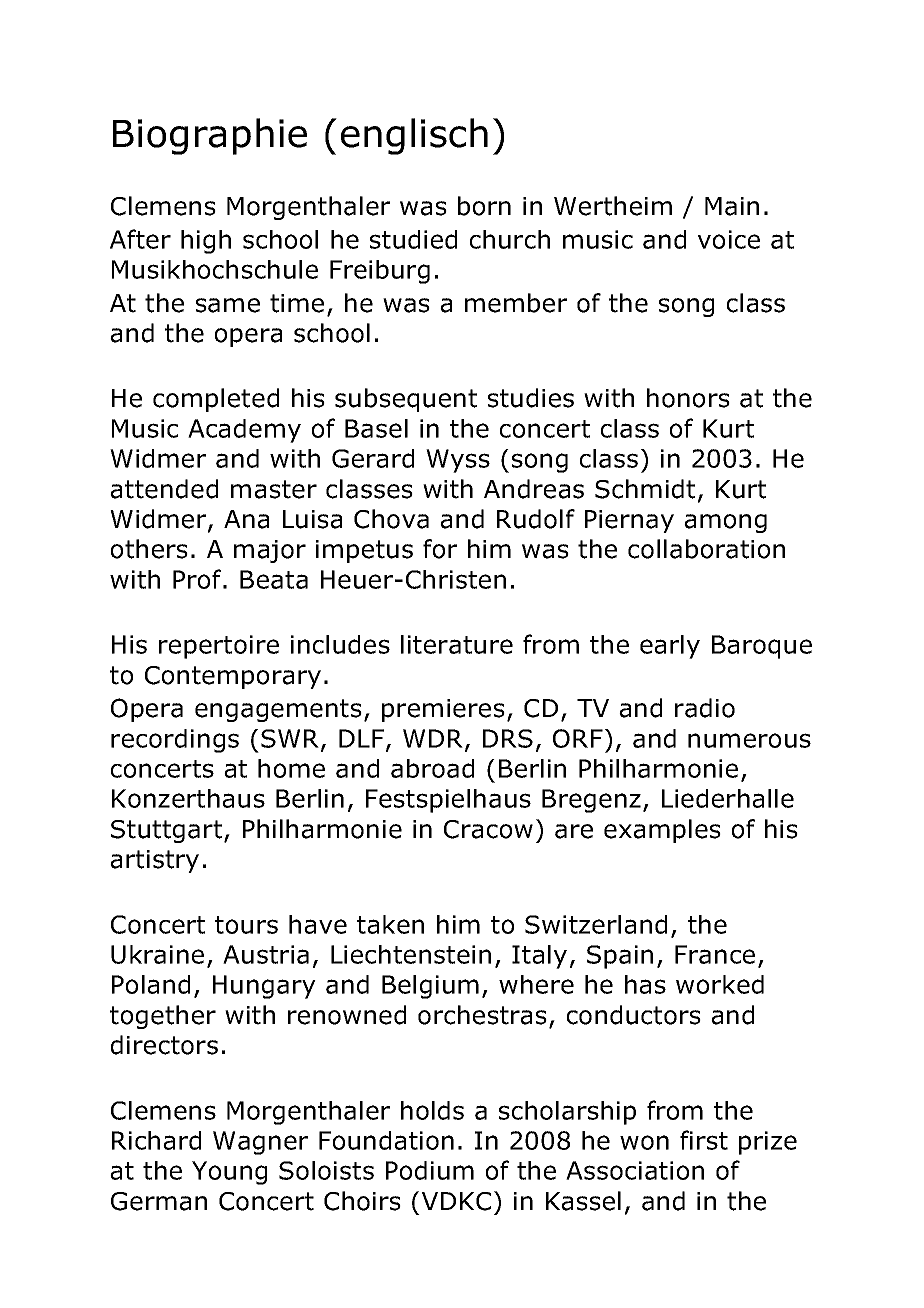  What do you see at coordinates (458, 461) in the screenshot?
I see `Wyss` at bounding box center [458, 461].
